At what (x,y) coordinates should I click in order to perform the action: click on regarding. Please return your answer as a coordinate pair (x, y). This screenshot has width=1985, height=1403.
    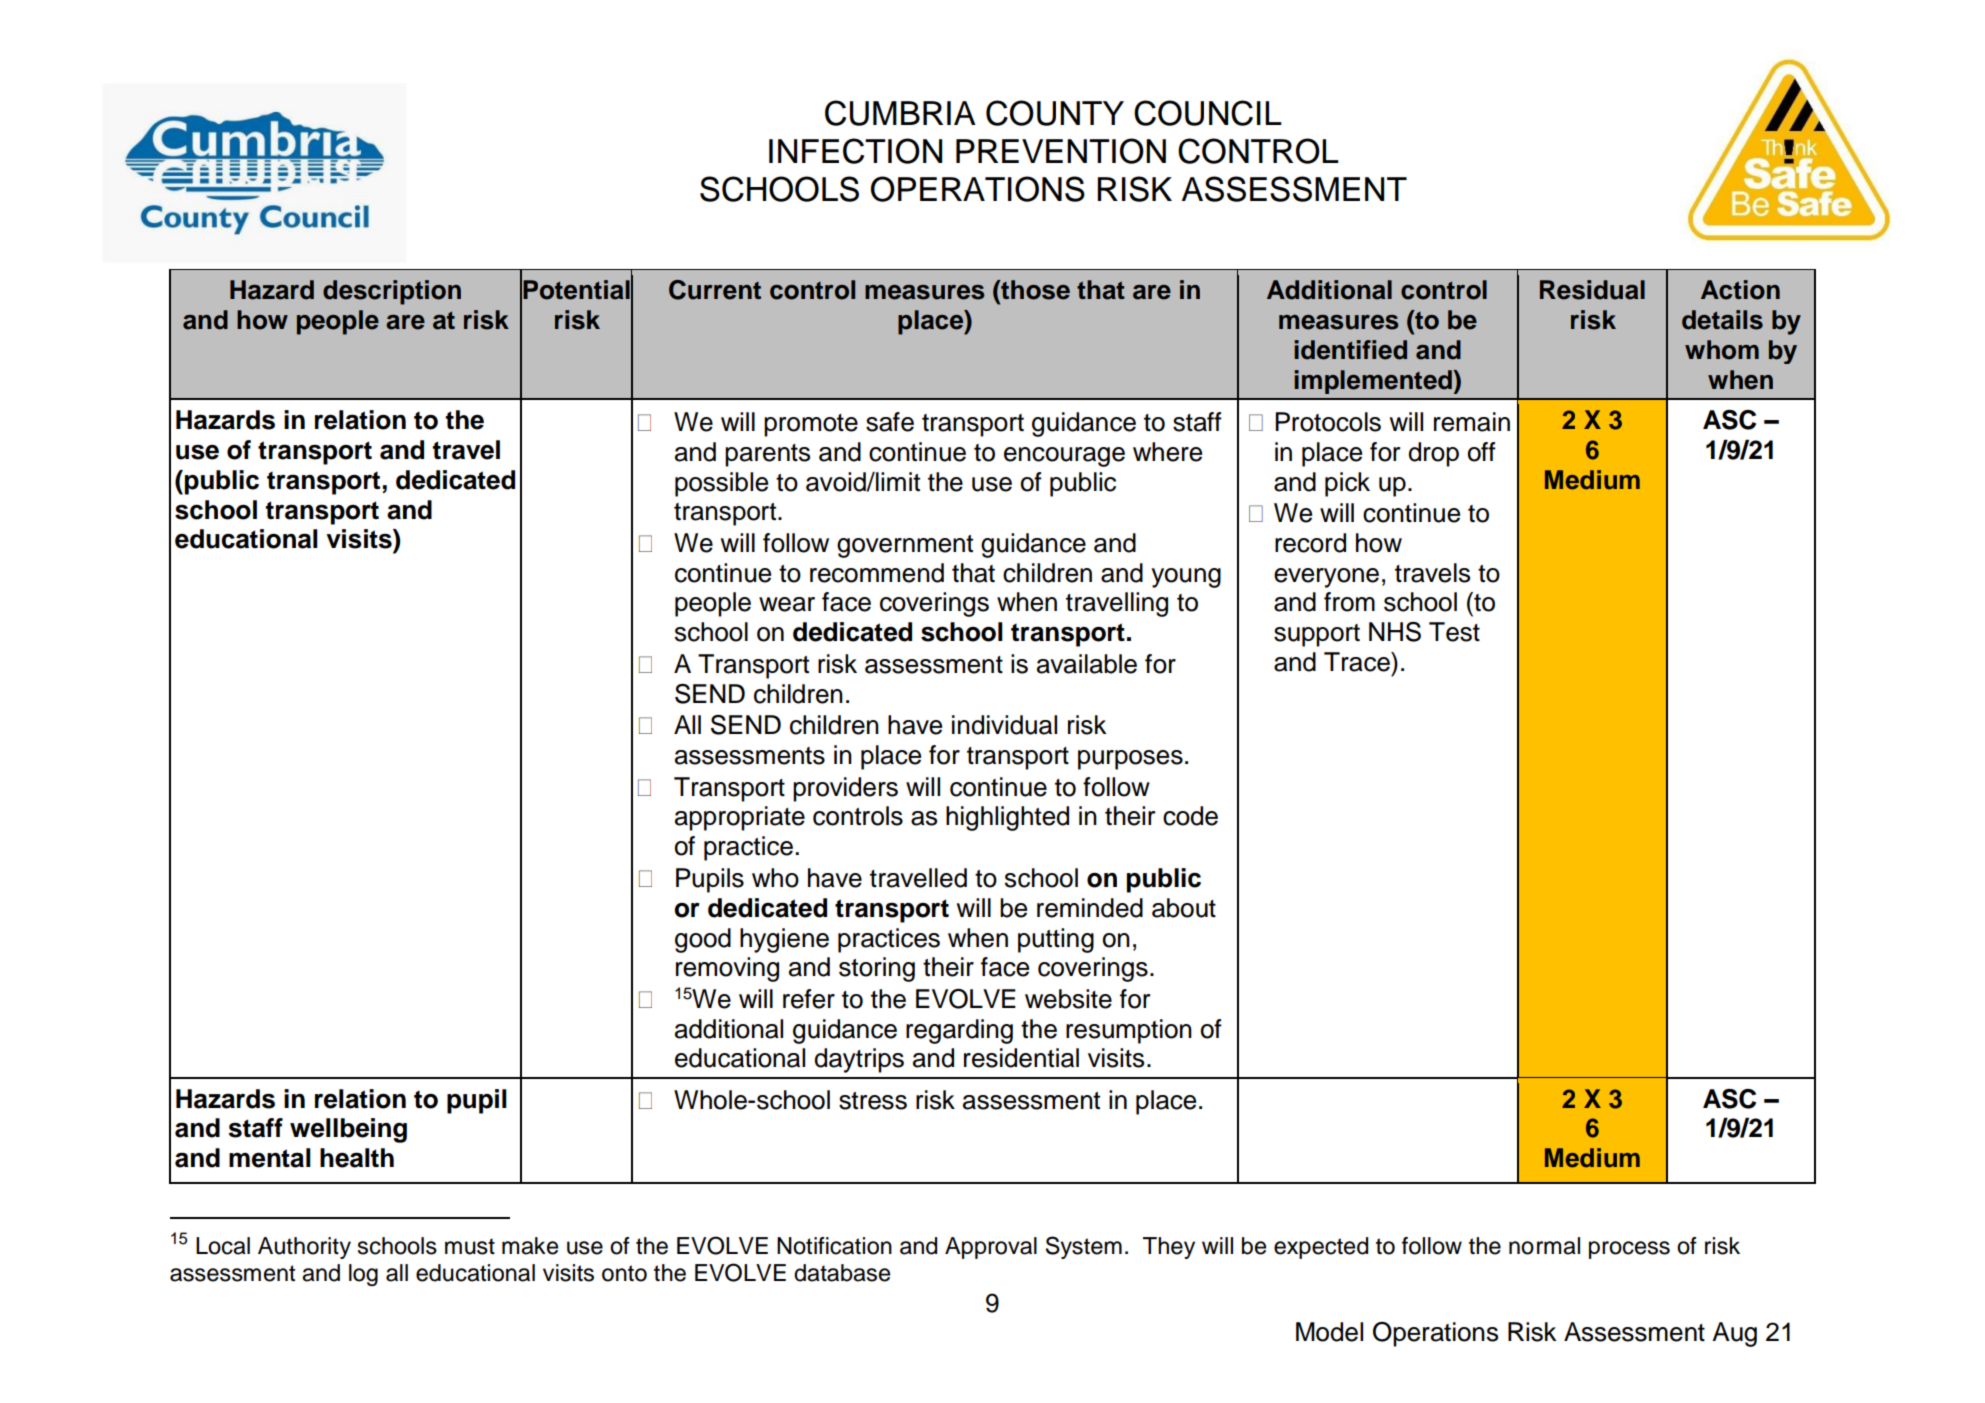
    Looking at the image, I should click on (959, 1031).
